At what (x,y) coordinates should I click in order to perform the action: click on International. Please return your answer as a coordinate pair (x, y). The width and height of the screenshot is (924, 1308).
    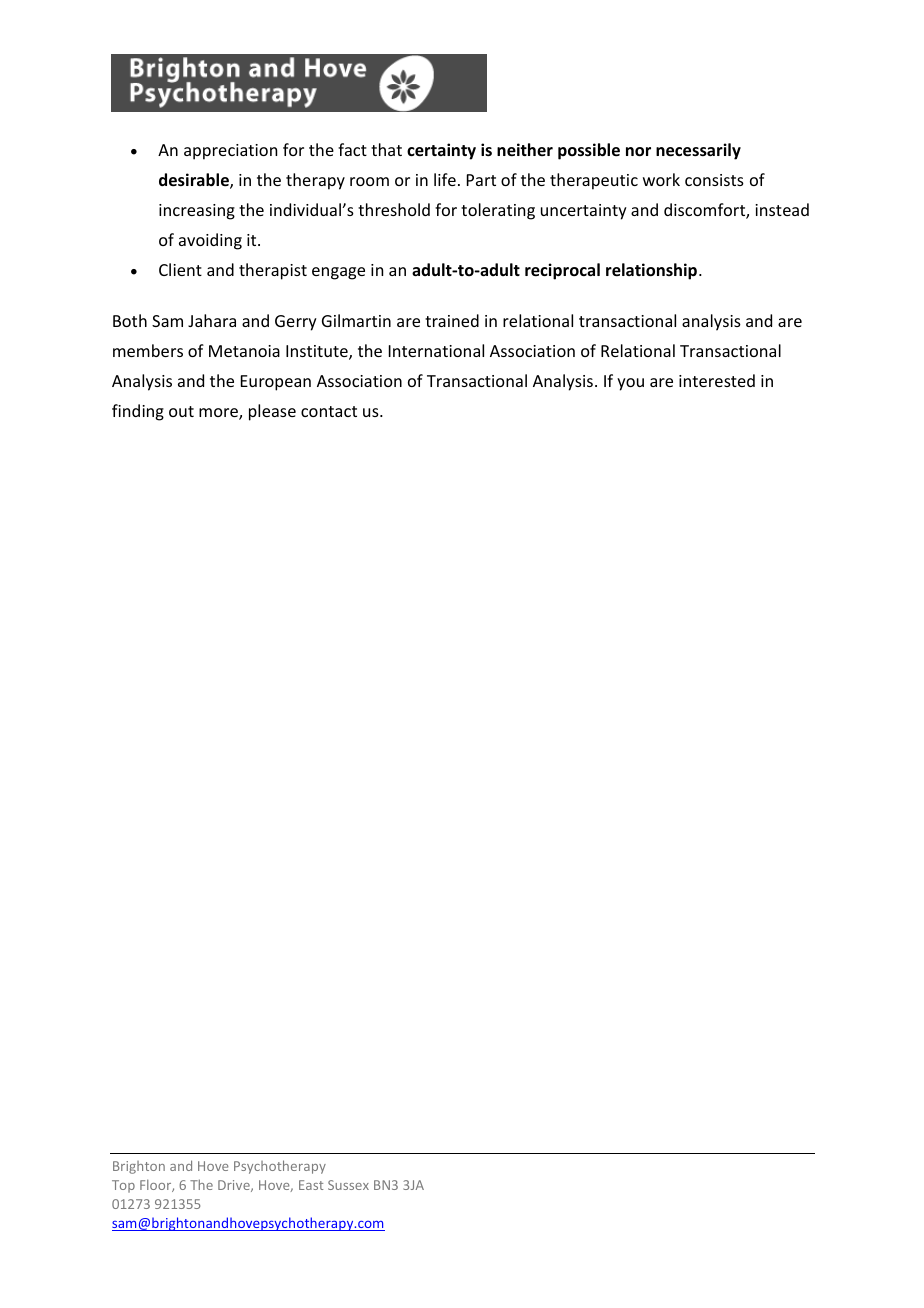
    Looking at the image, I should click on (436, 350).
